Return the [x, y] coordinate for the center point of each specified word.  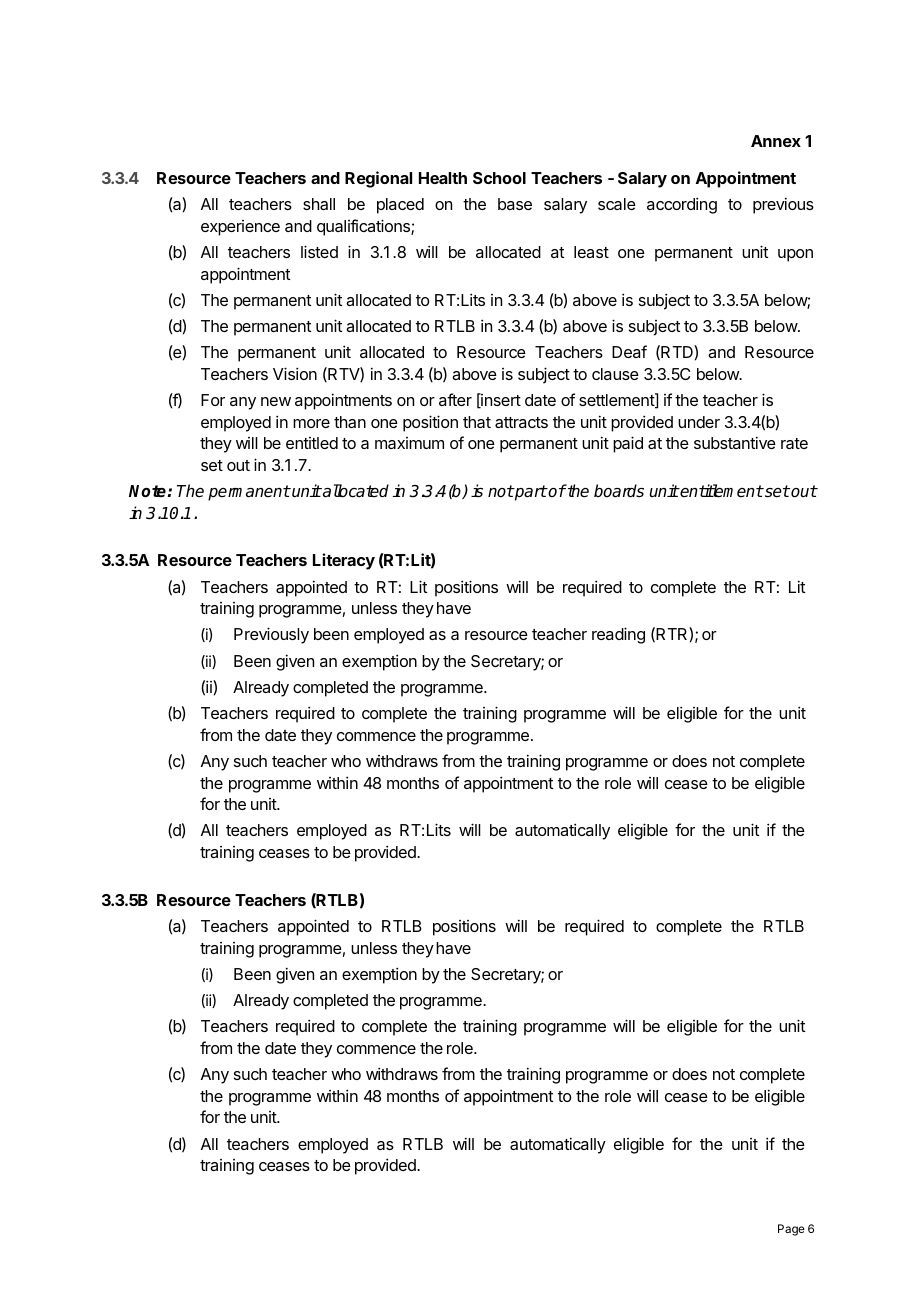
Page [791, 1230]
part [530, 493]
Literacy [344, 561]
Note [148, 491]
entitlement [721, 491]
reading [618, 635]
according [682, 205]
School [499, 178]
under [699, 422]
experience [240, 228]
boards [619, 491]
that [477, 422]
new [276, 401]
